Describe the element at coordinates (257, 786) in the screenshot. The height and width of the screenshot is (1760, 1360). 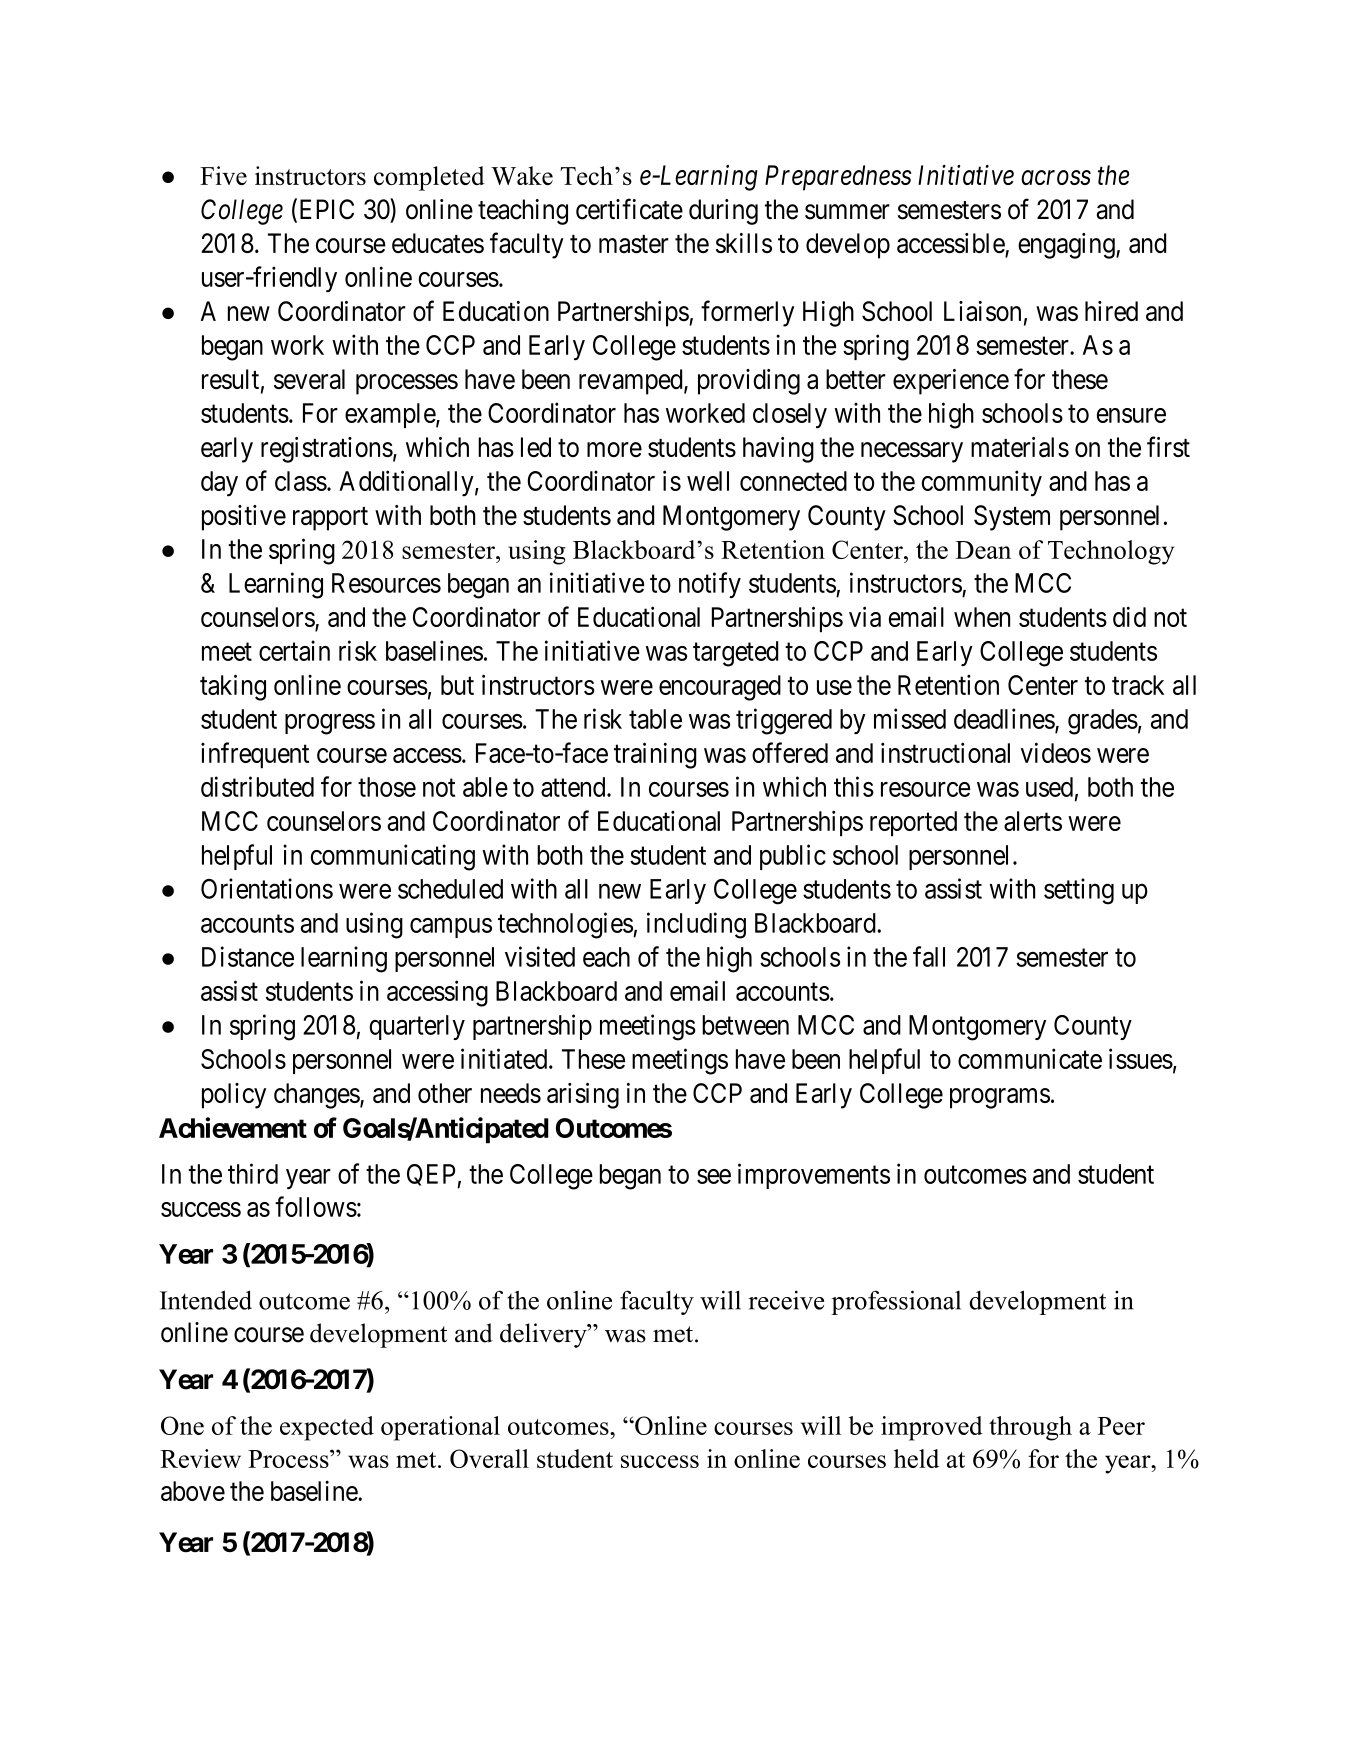
I see `distributed` at that location.
